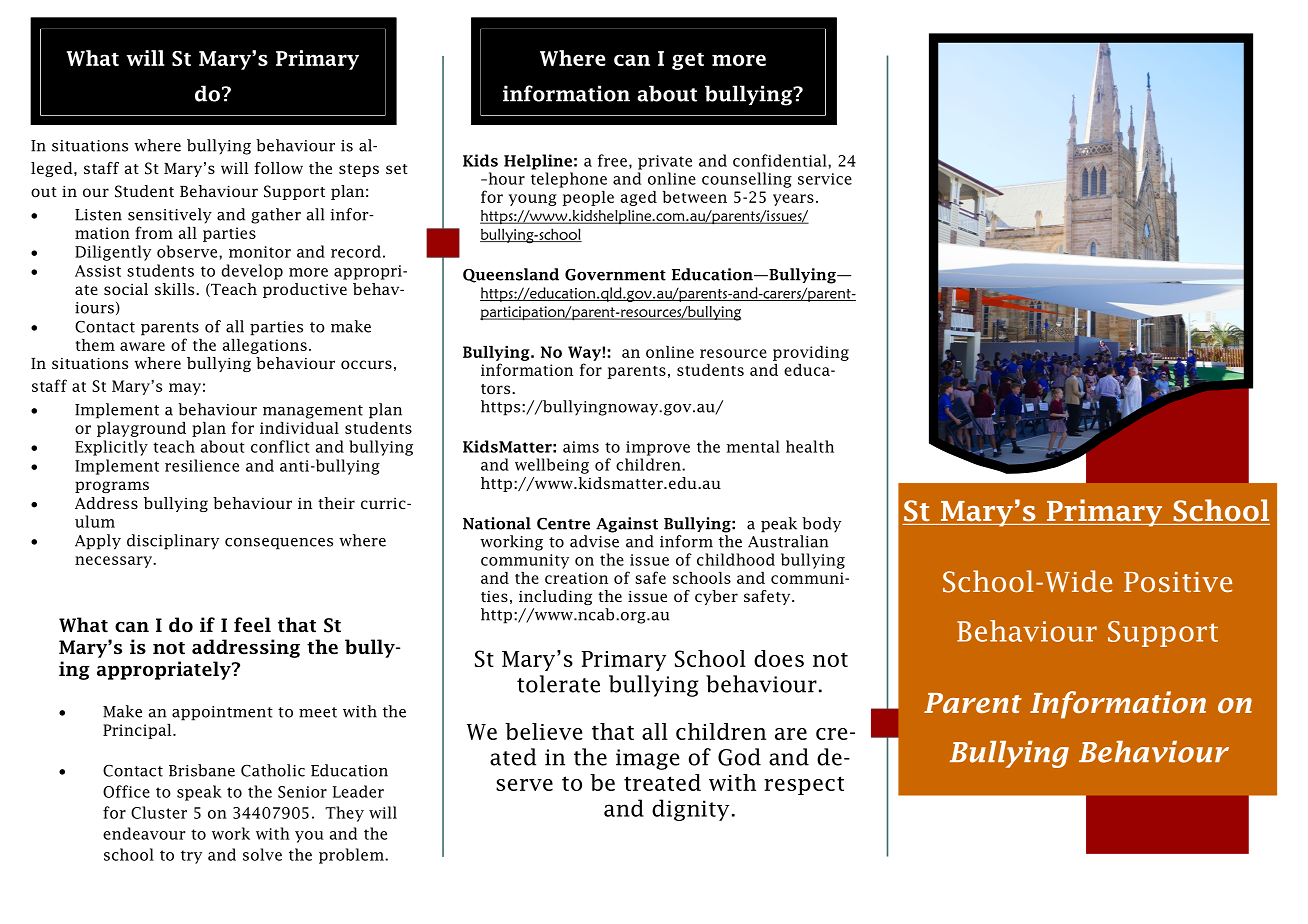 The image size is (1308, 924). I want to click on solve, so click(262, 854).
